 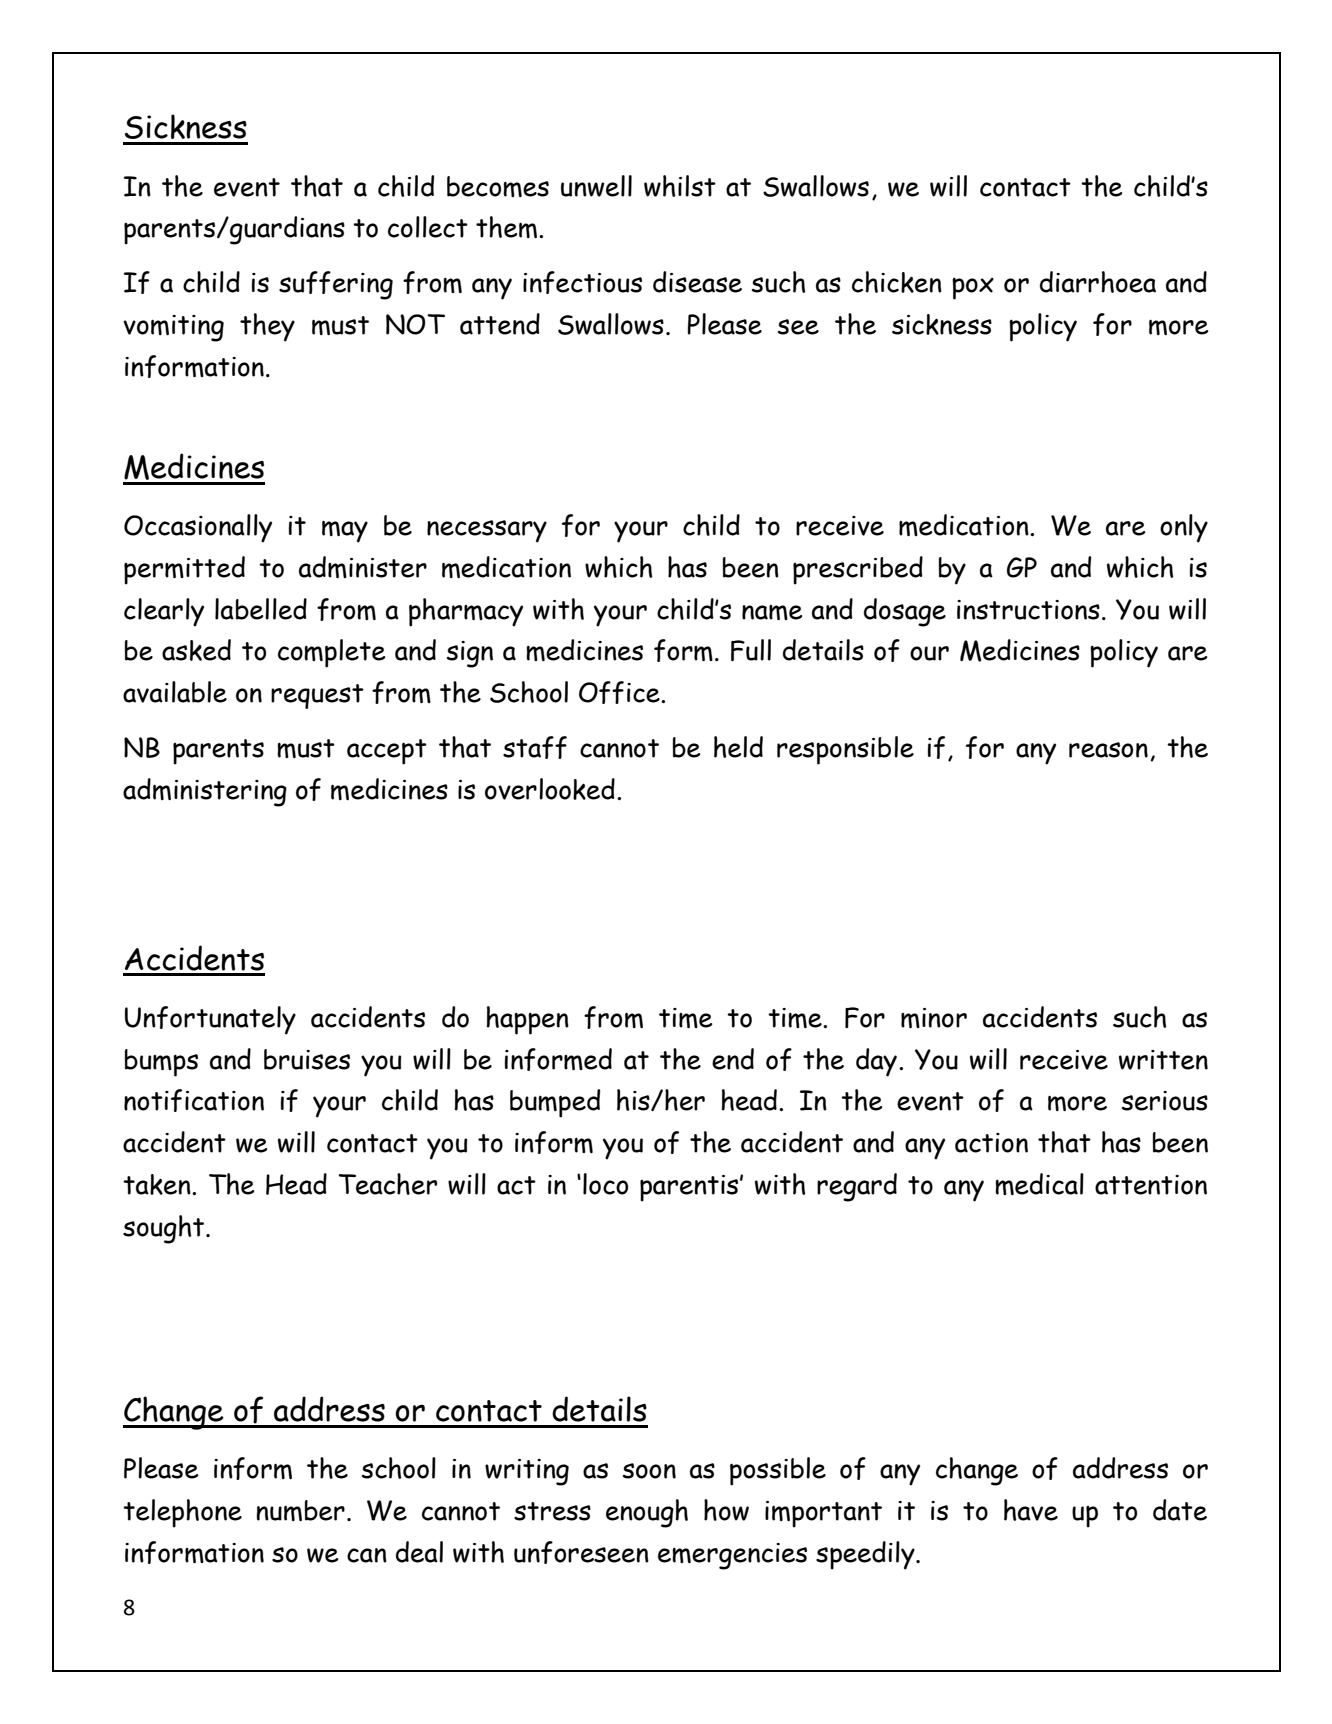 What do you see at coordinates (680, 186) in the screenshot?
I see `whilst` at bounding box center [680, 186].
